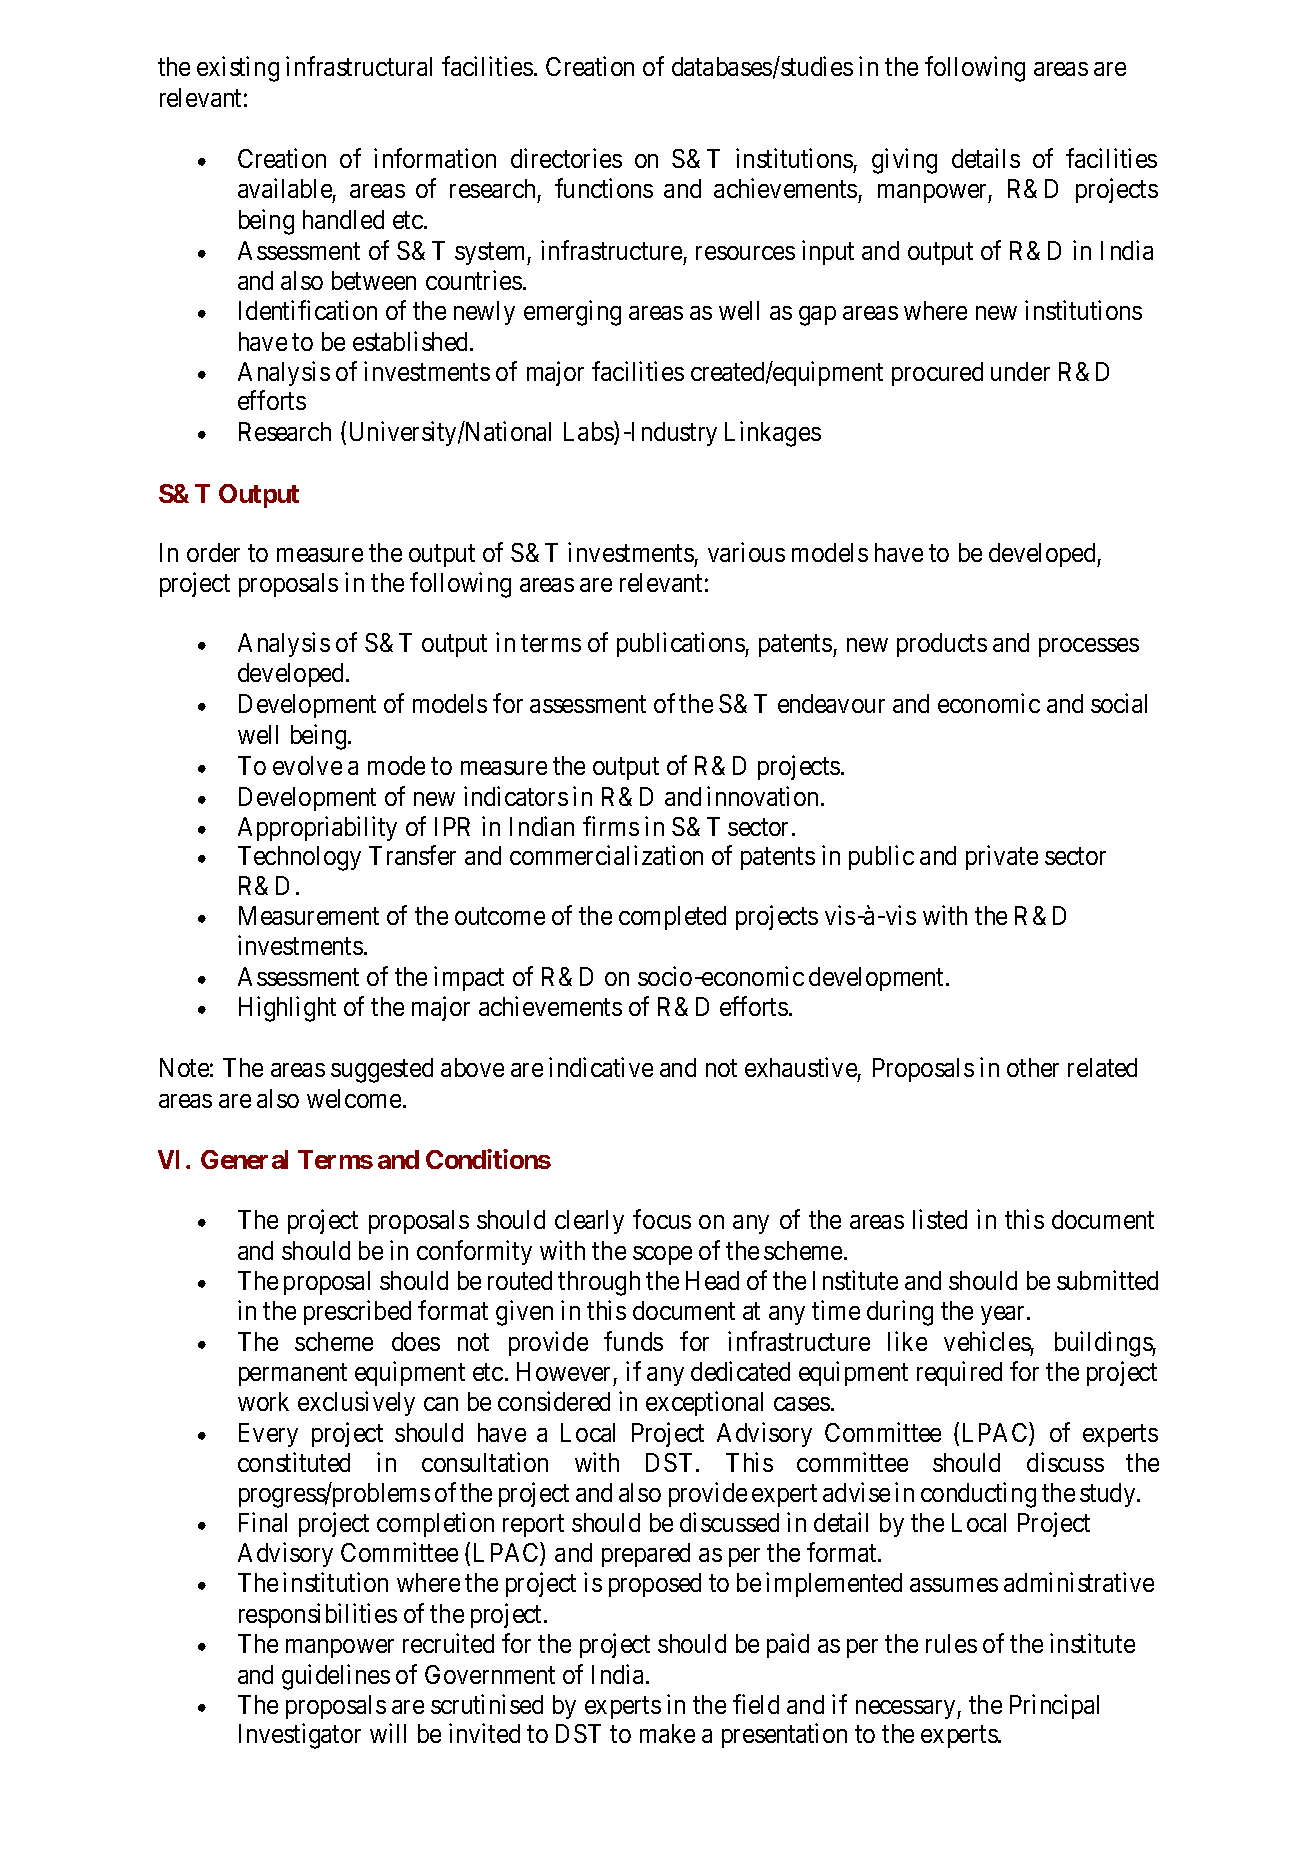  Describe the element at coordinates (940, 1219) in the screenshot. I see `listed` at that location.
